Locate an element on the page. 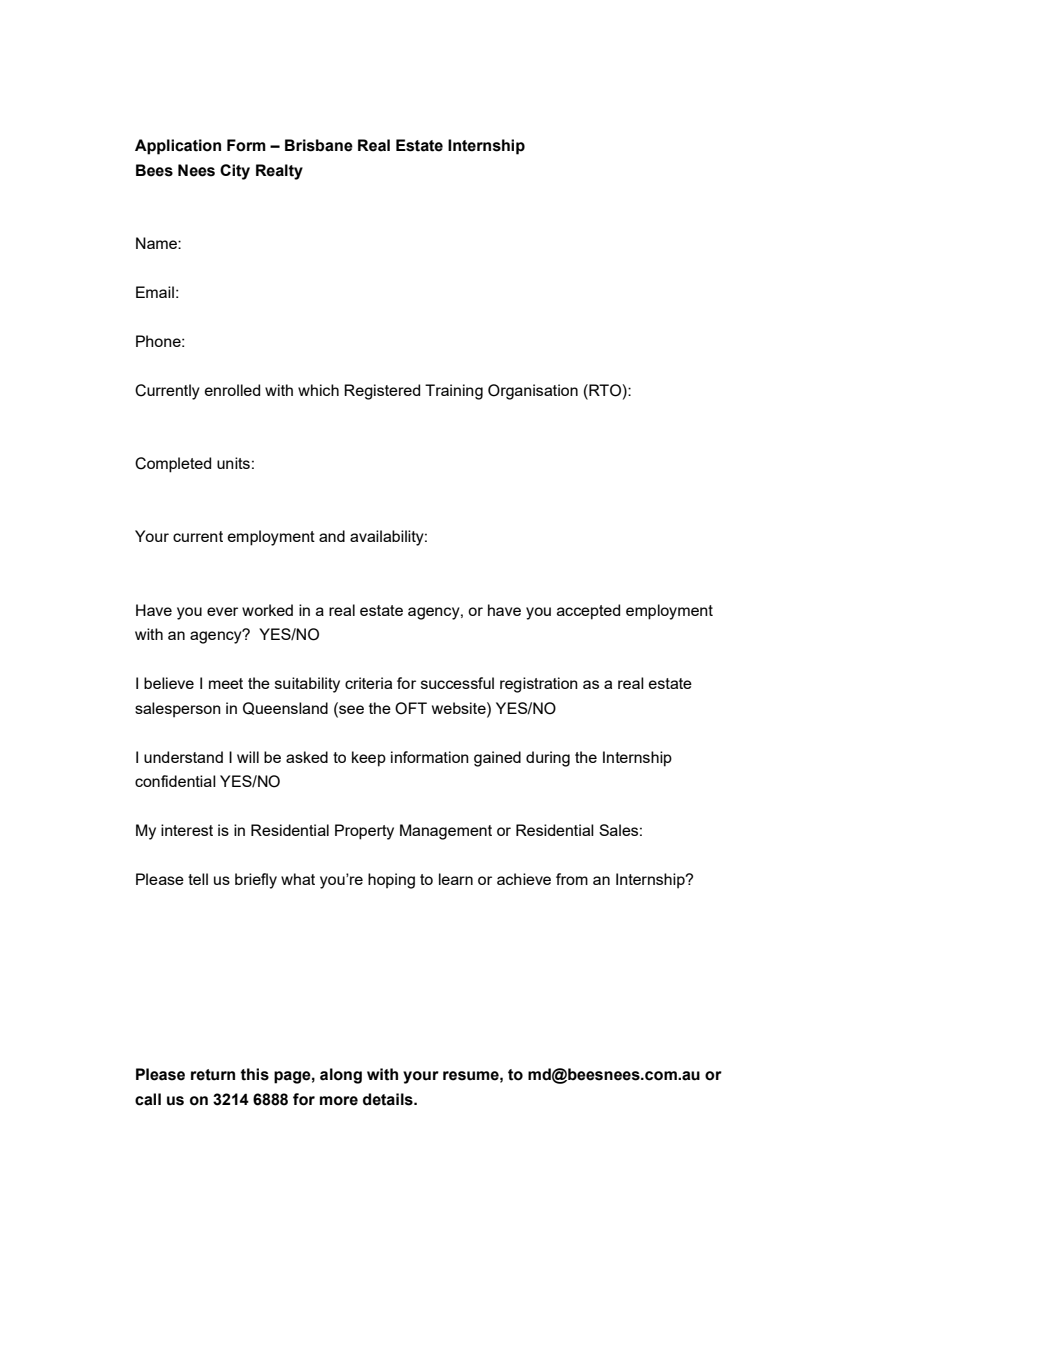  along is located at coordinates (341, 1076).
